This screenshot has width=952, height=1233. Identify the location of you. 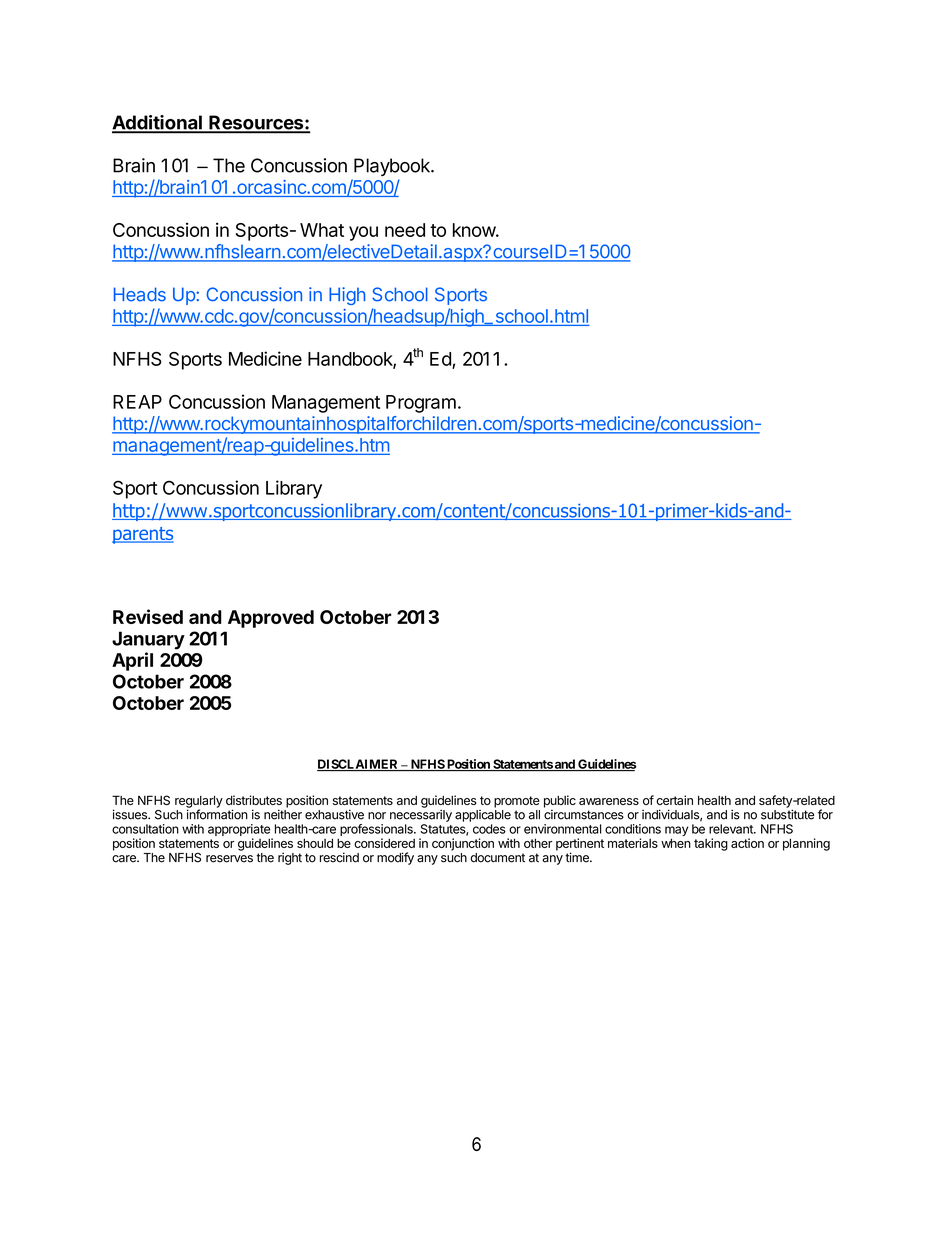
(363, 233).
